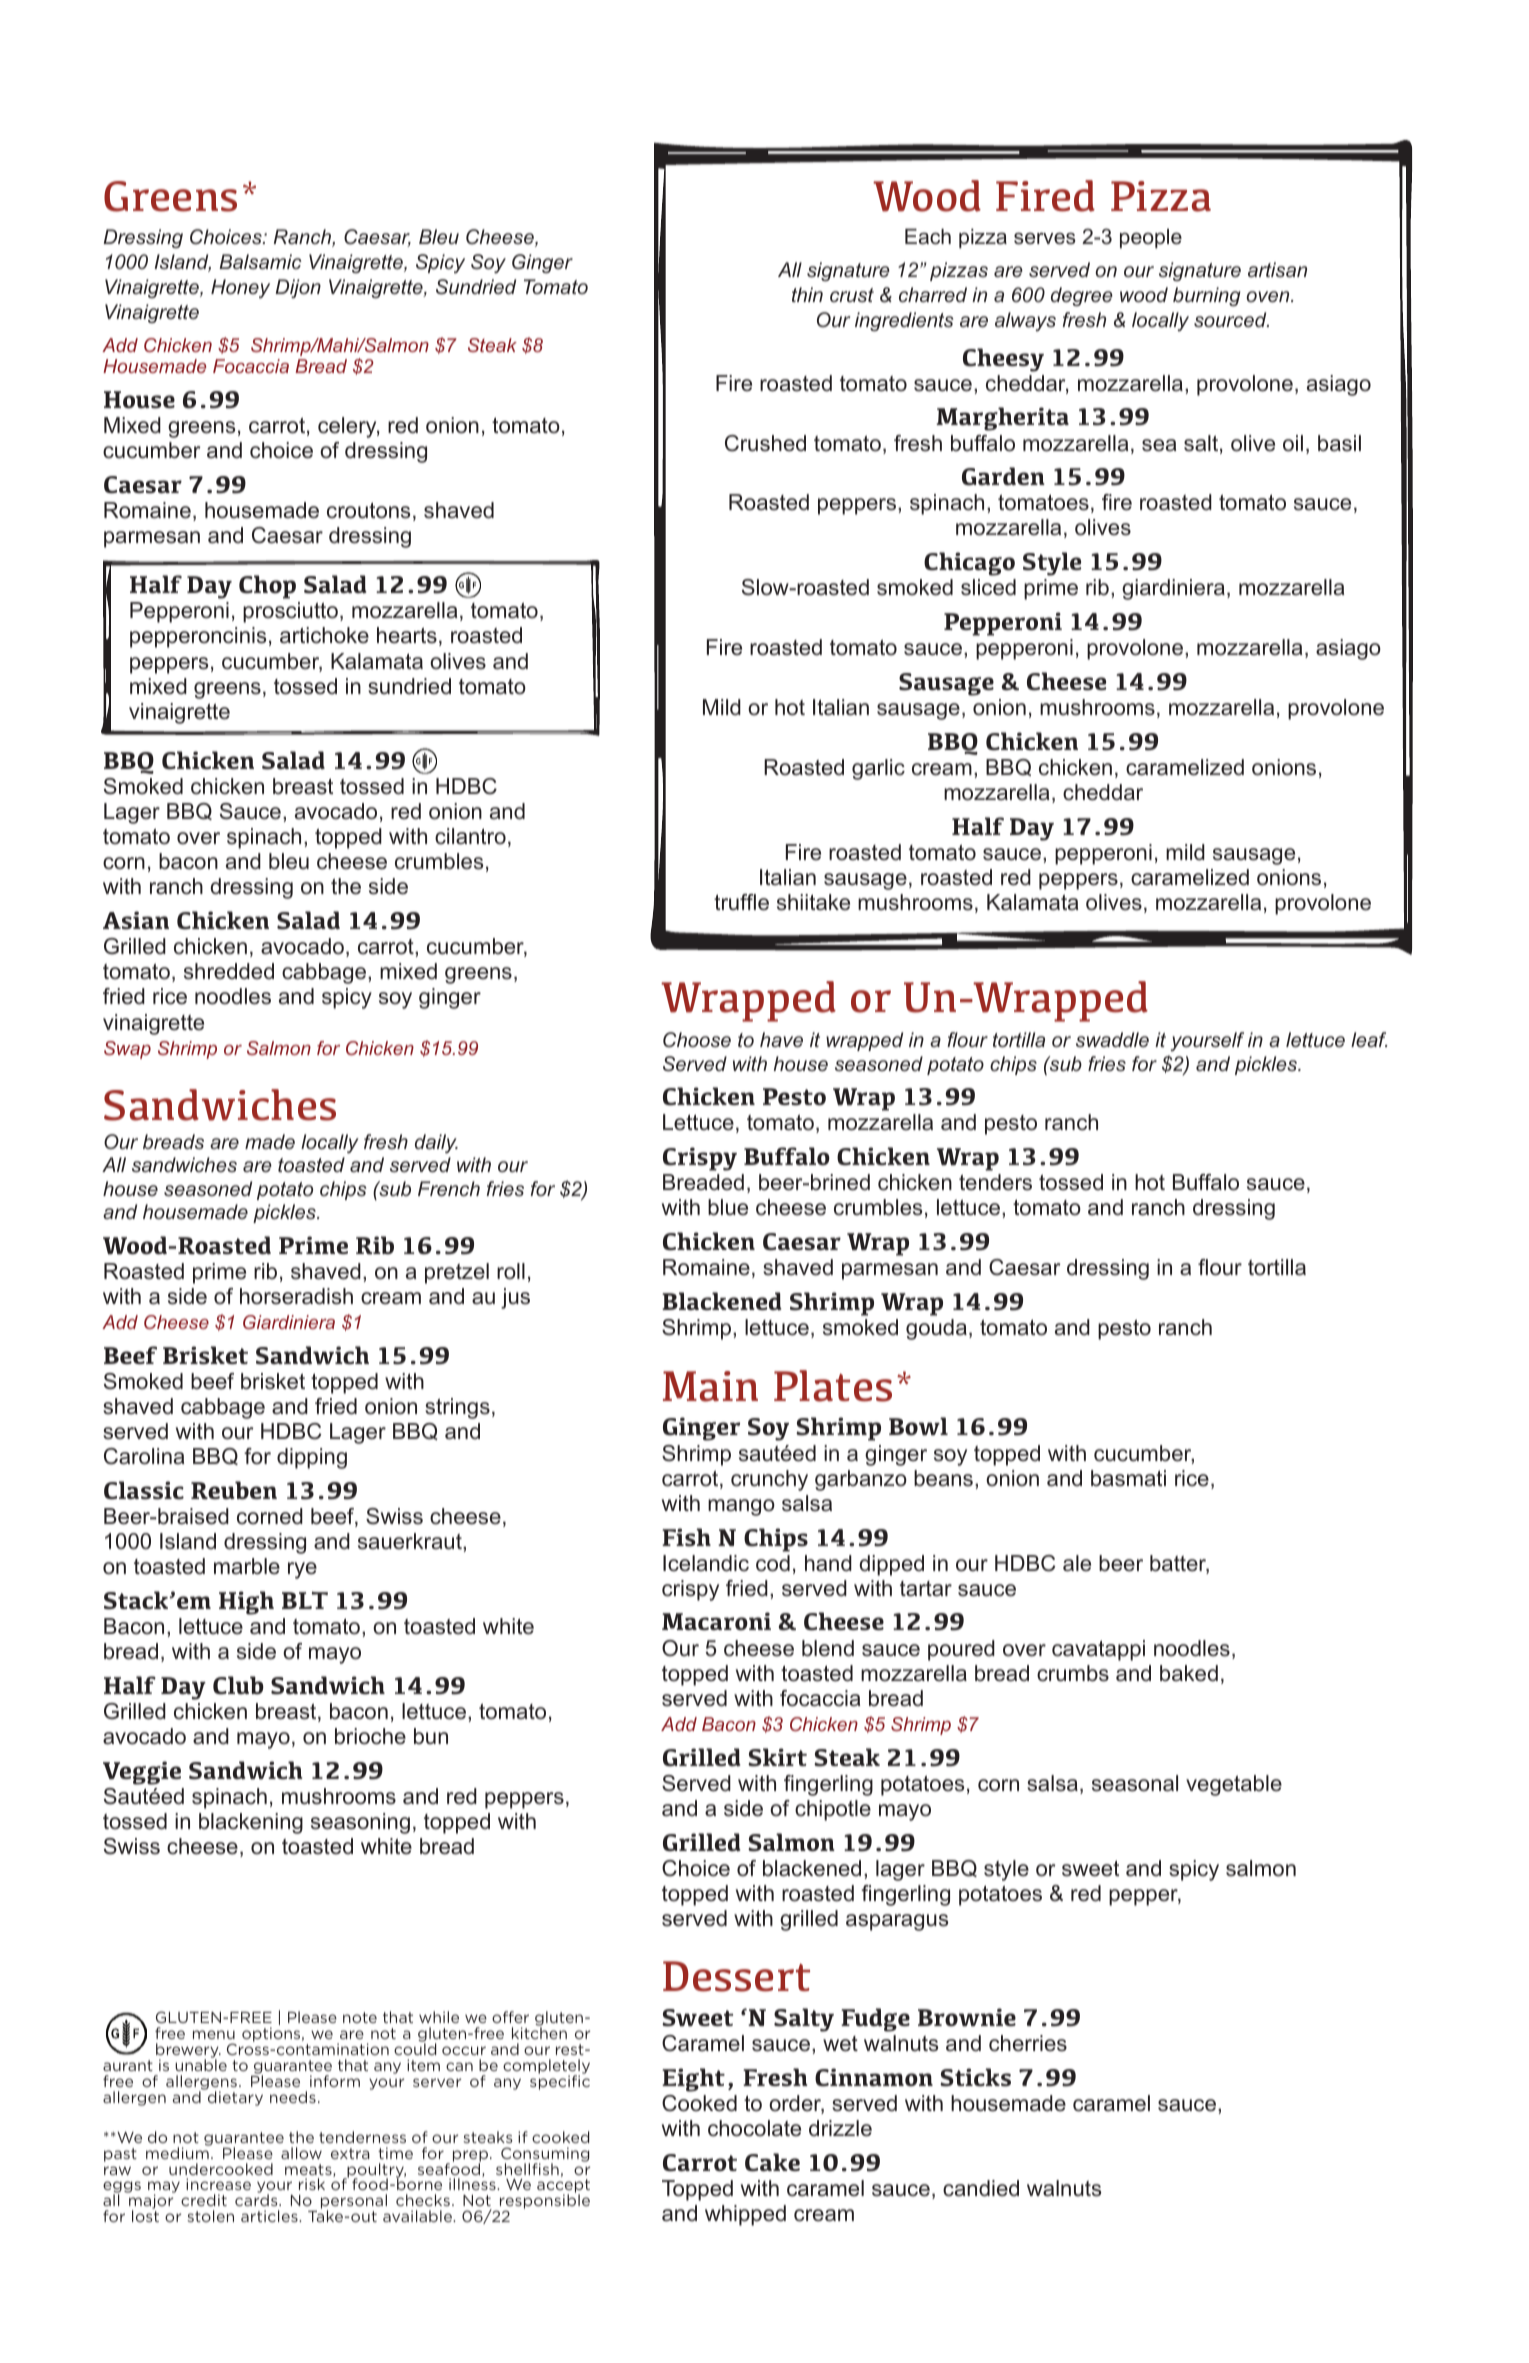  What do you see at coordinates (301, 2153) in the screenshot?
I see `allow` at bounding box center [301, 2153].
